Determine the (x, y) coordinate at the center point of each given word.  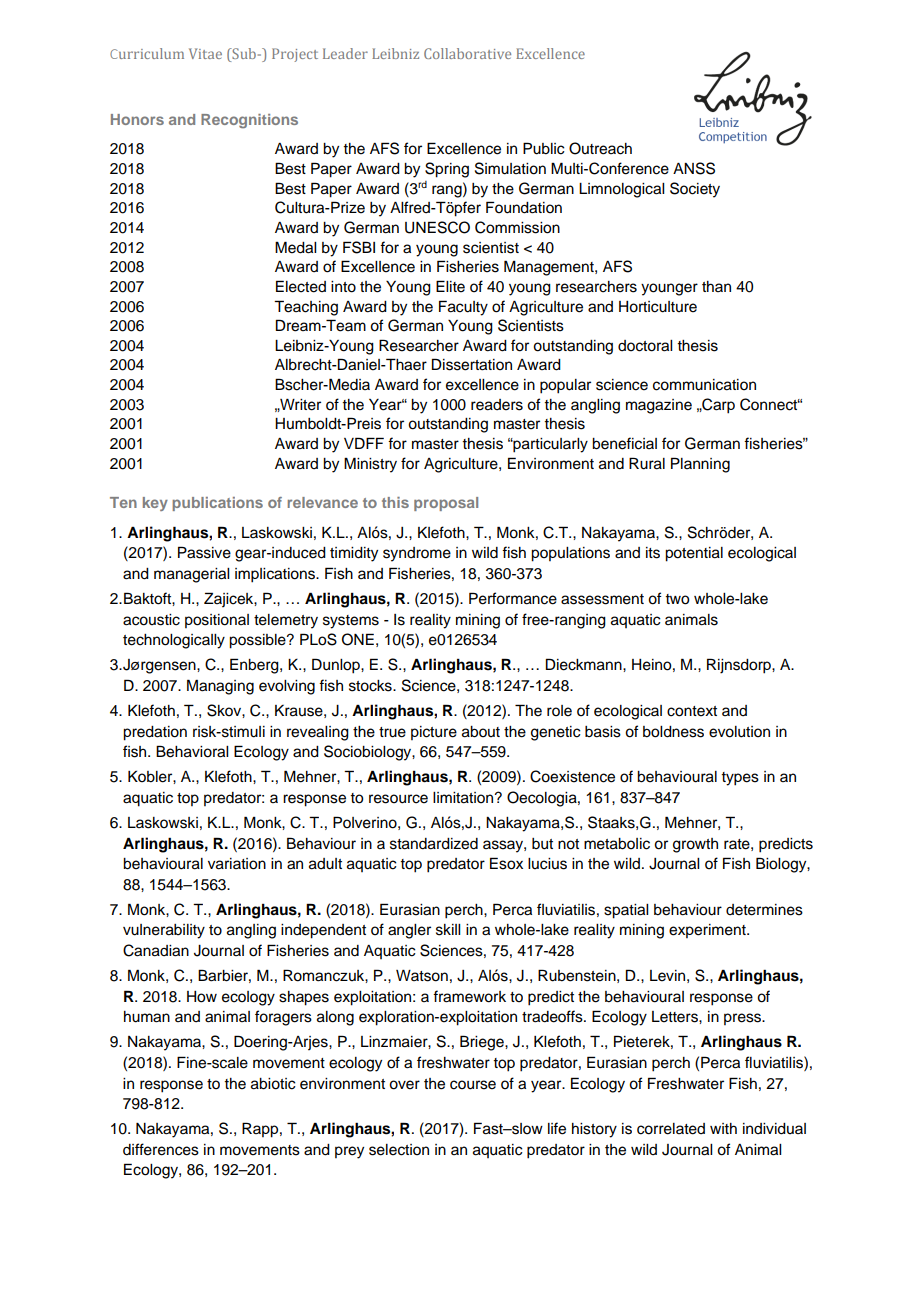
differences (161, 1149)
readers (497, 405)
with (723, 1128)
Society (695, 190)
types (740, 779)
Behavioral (192, 751)
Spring (447, 170)
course (473, 1085)
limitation (464, 798)
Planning (700, 465)
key (155, 504)
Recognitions (249, 121)
